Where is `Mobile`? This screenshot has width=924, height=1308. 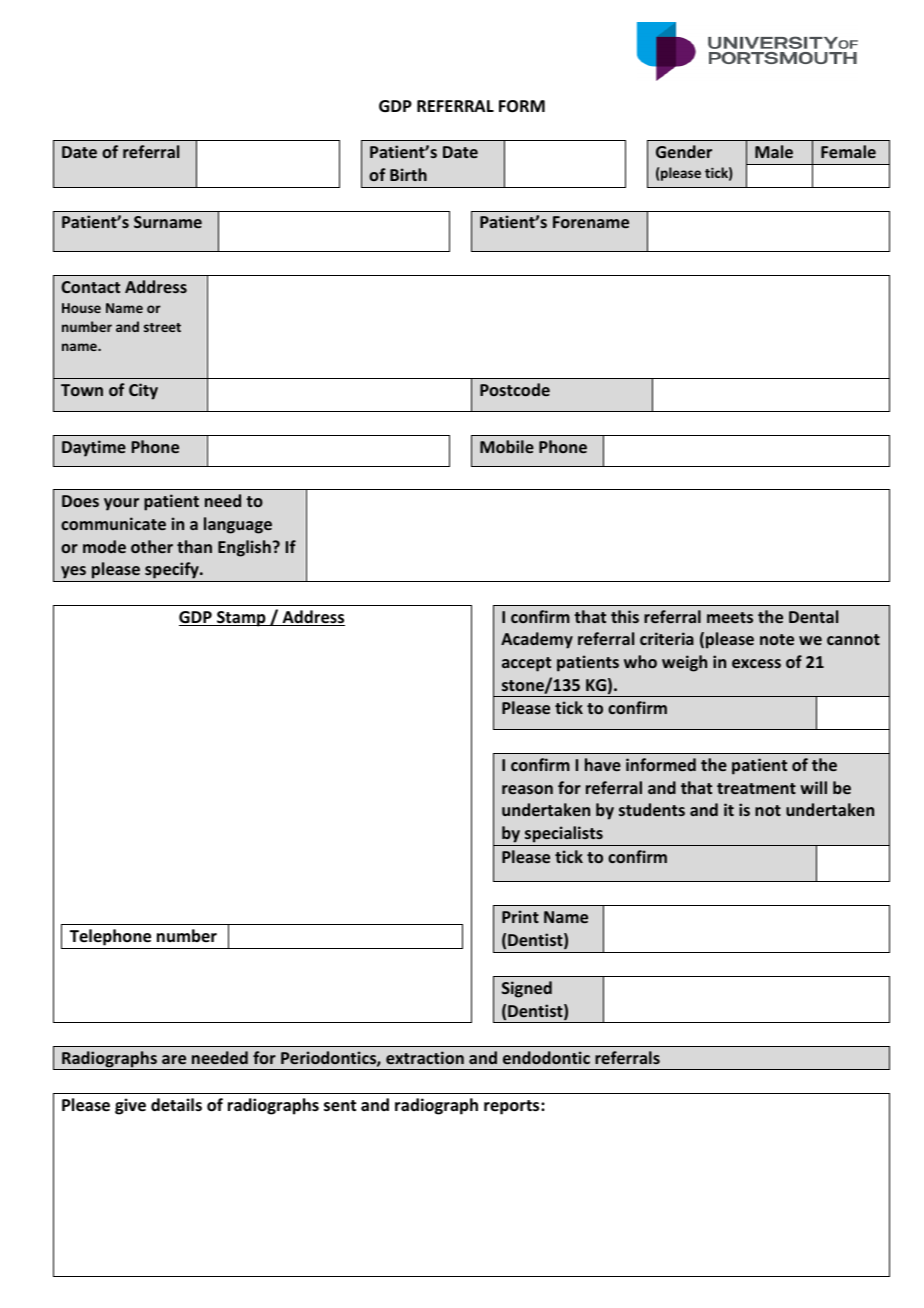 Mobile is located at coordinates (507, 446).
